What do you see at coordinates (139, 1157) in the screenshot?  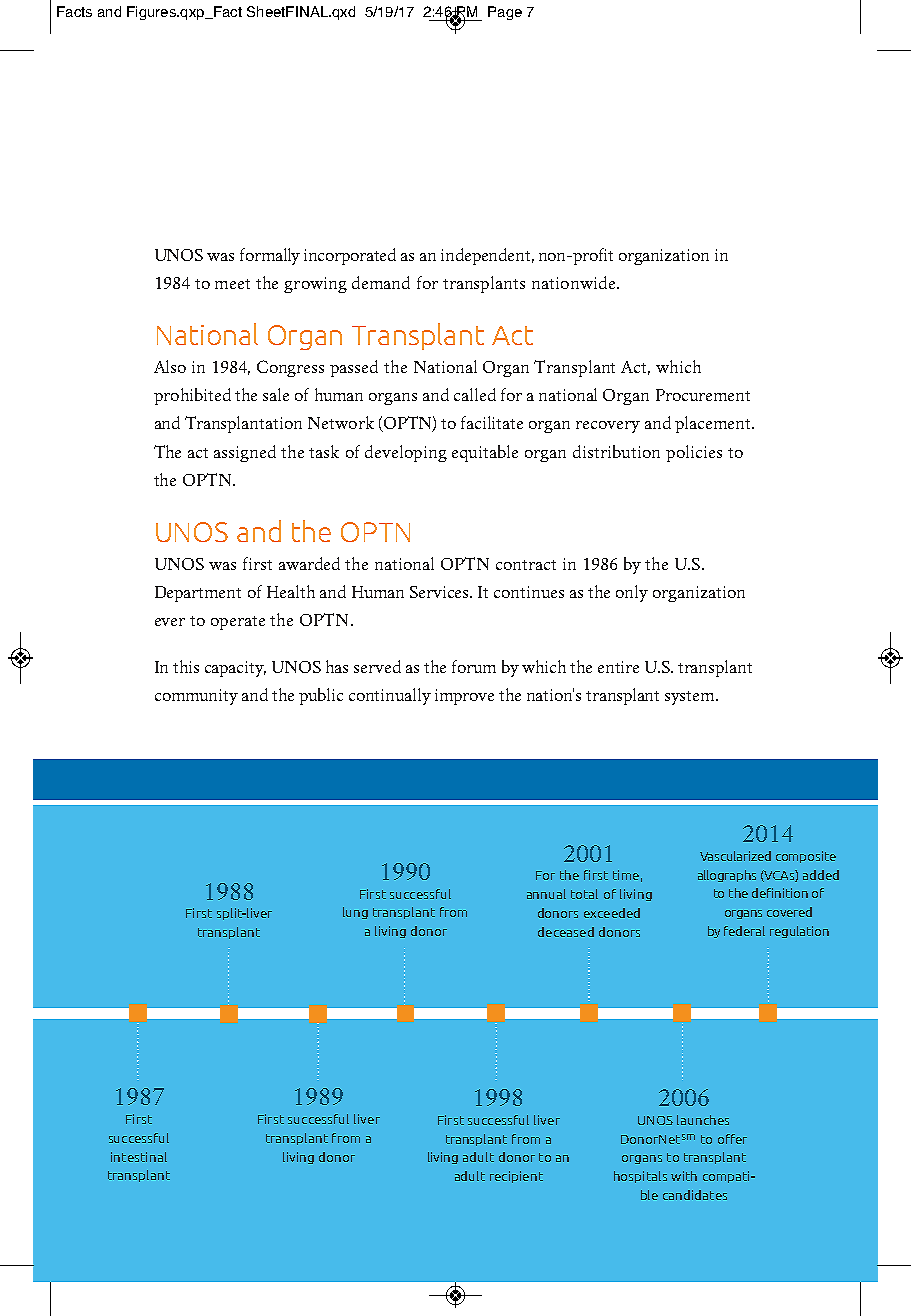 I see `intestinal` at bounding box center [139, 1157].
